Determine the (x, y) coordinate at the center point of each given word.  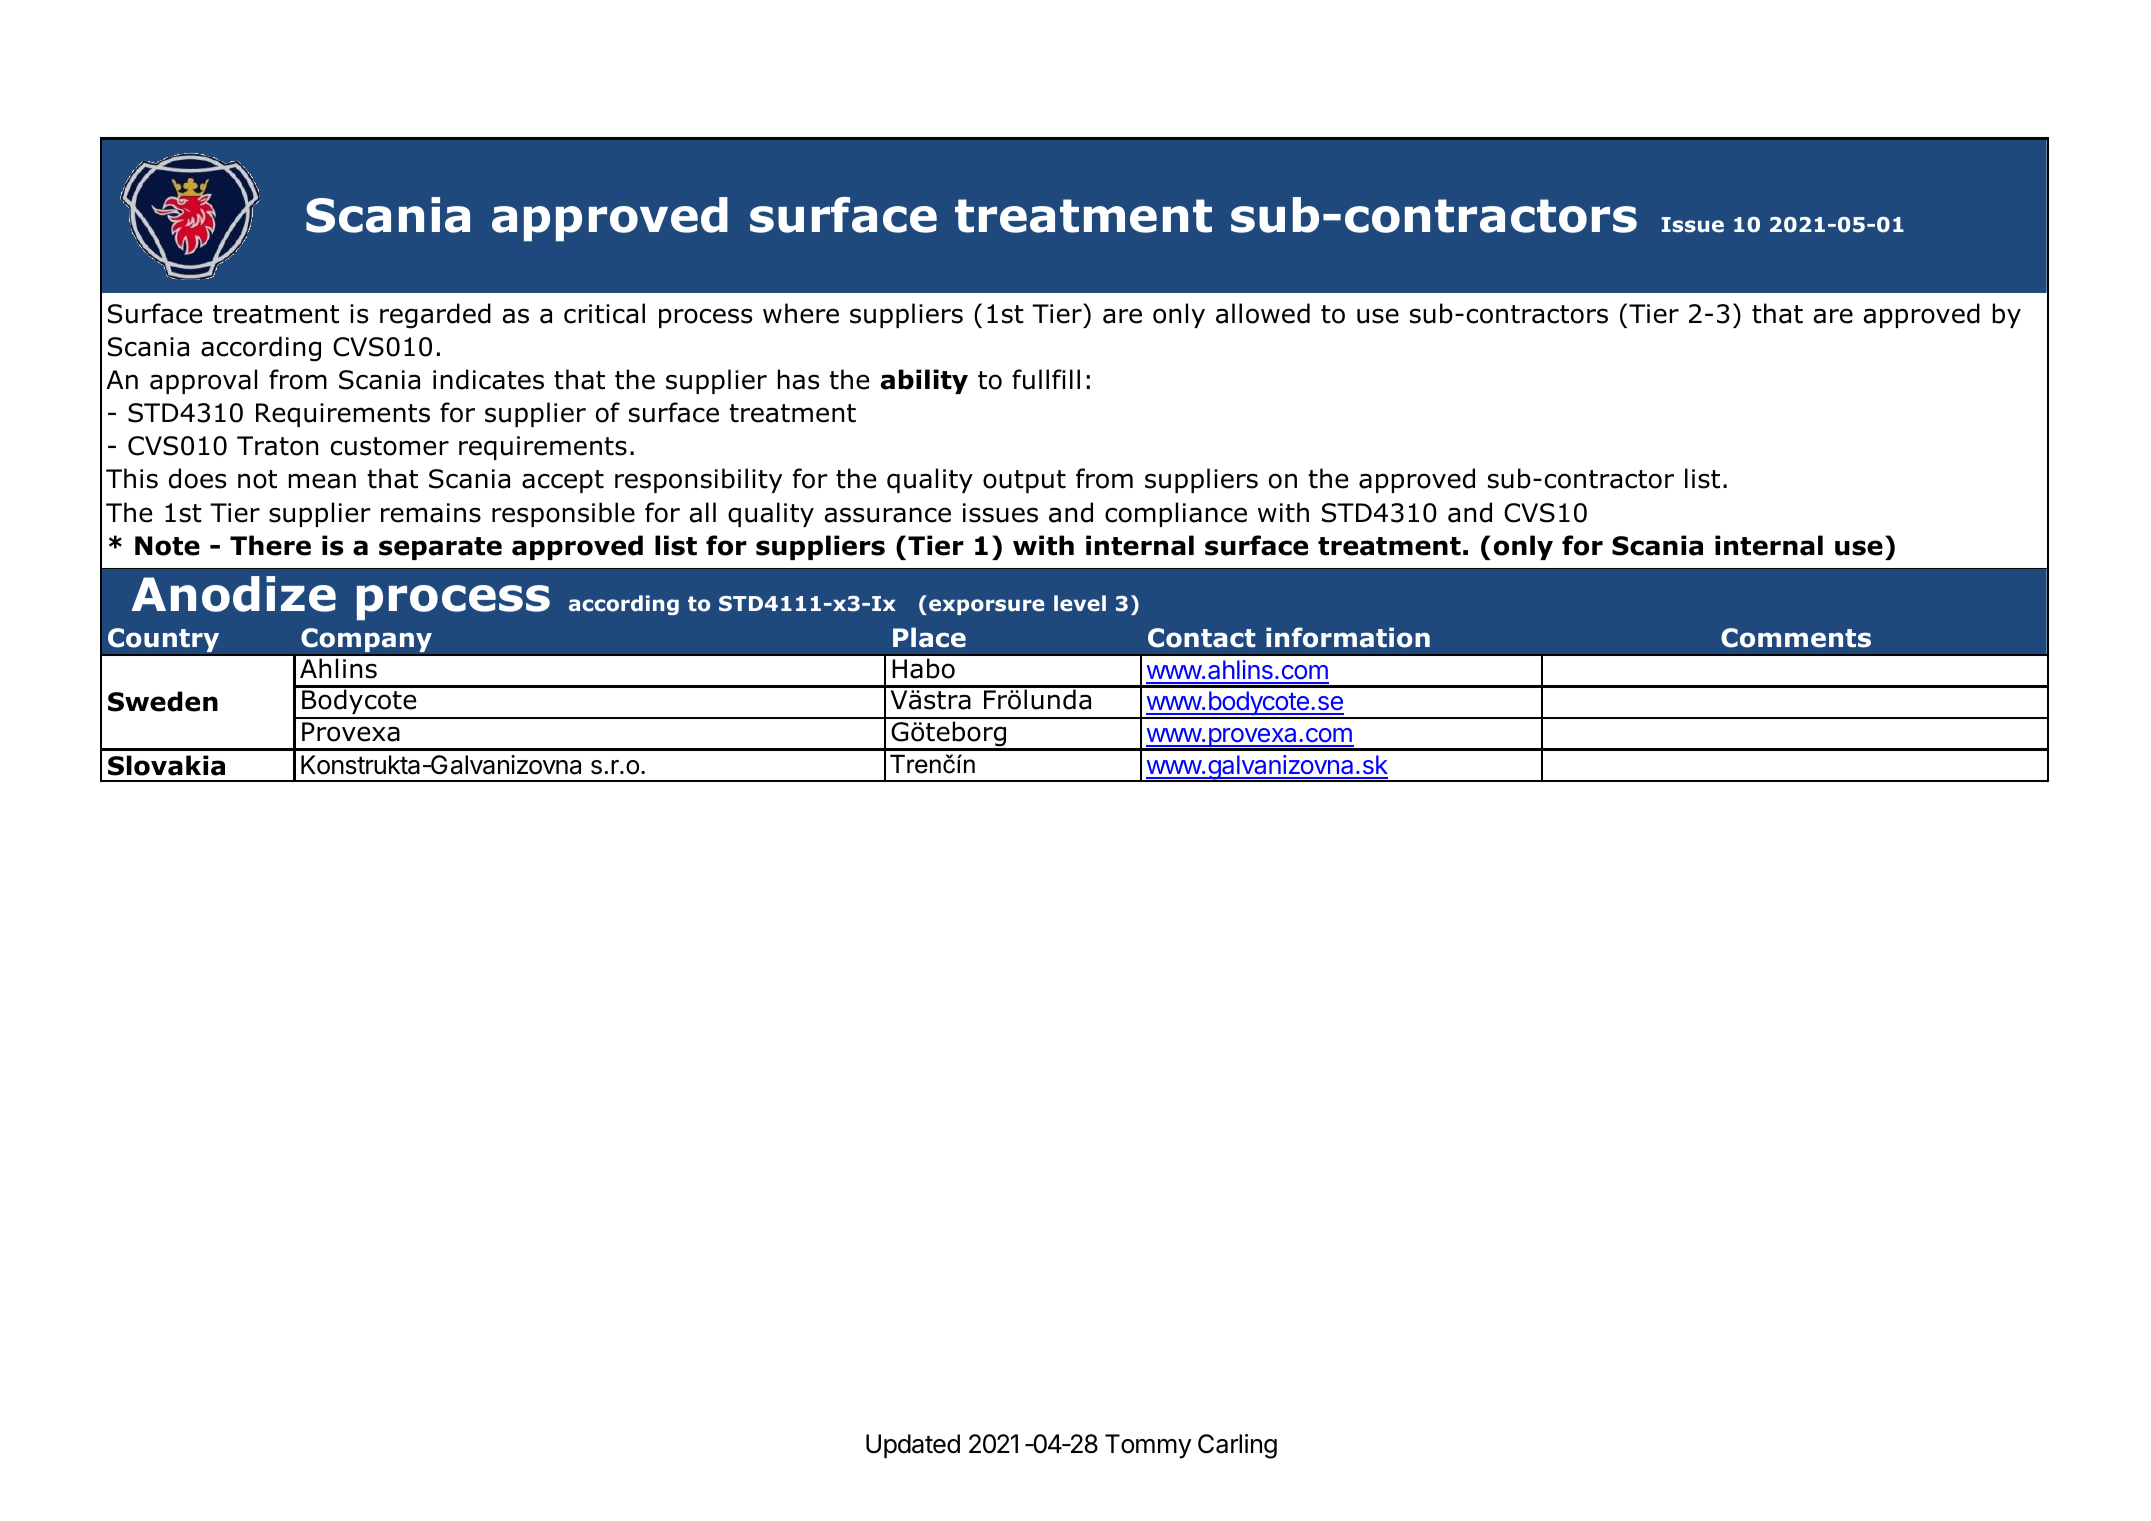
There (270, 545)
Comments (1796, 638)
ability (924, 381)
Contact (1202, 638)
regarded (435, 316)
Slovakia (166, 765)
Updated (913, 1446)
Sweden (163, 701)
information (1348, 637)
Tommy (1148, 1446)
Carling (1237, 1446)
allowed (1263, 313)
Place (929, 637)
